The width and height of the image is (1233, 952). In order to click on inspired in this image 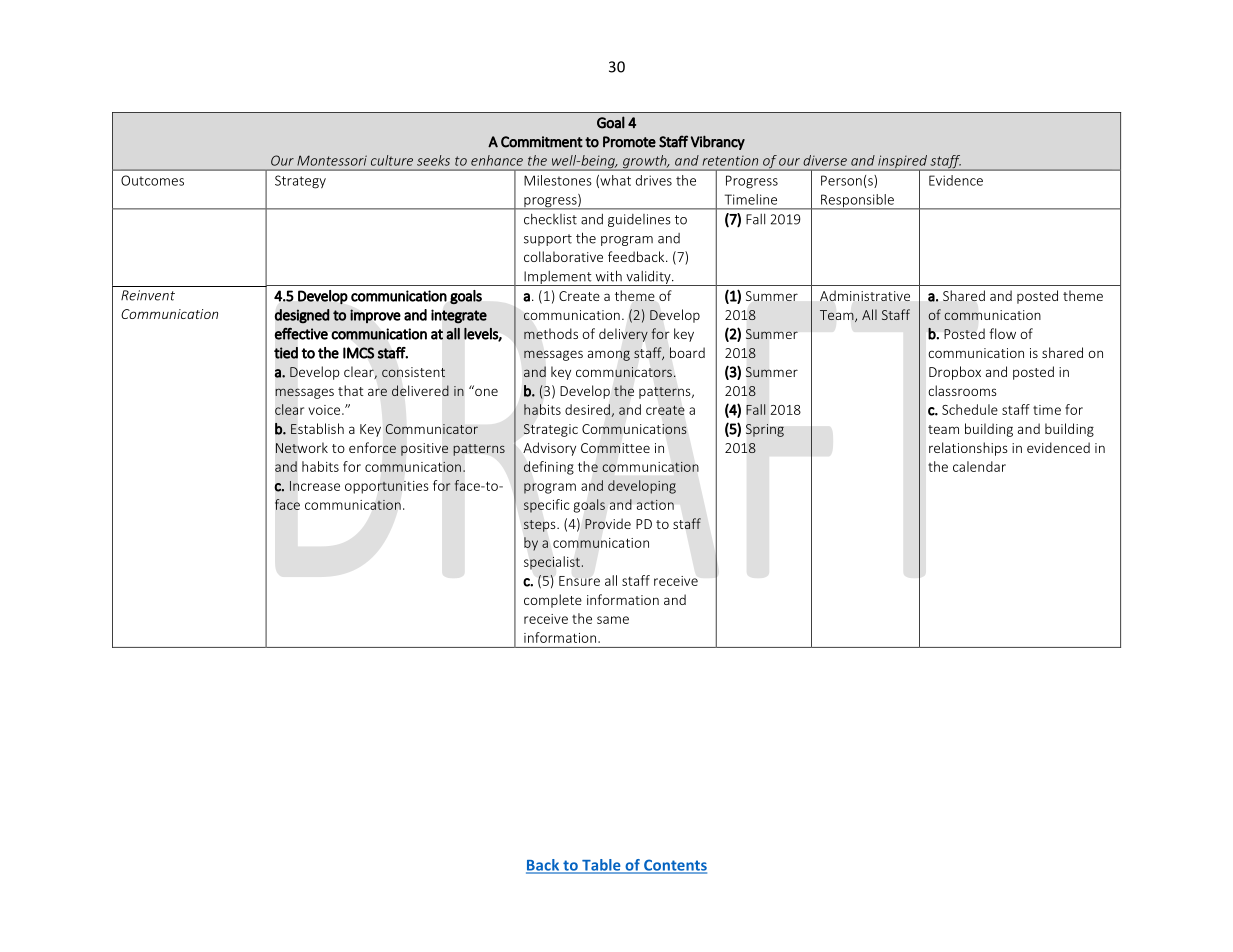, I will do `click(902, 163)`.
